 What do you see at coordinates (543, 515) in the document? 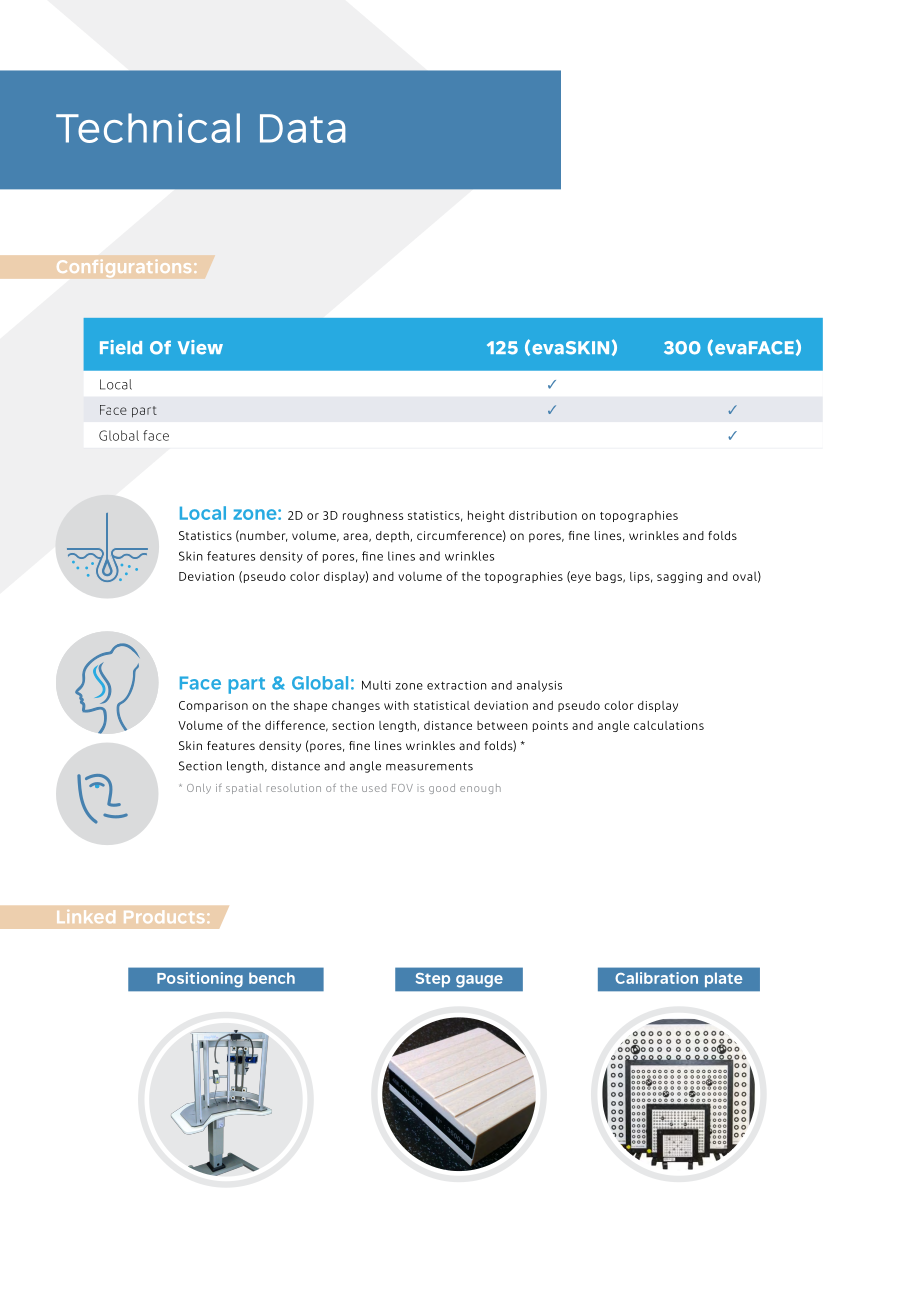
I see `distribution` at bounding box center [543, 515].
